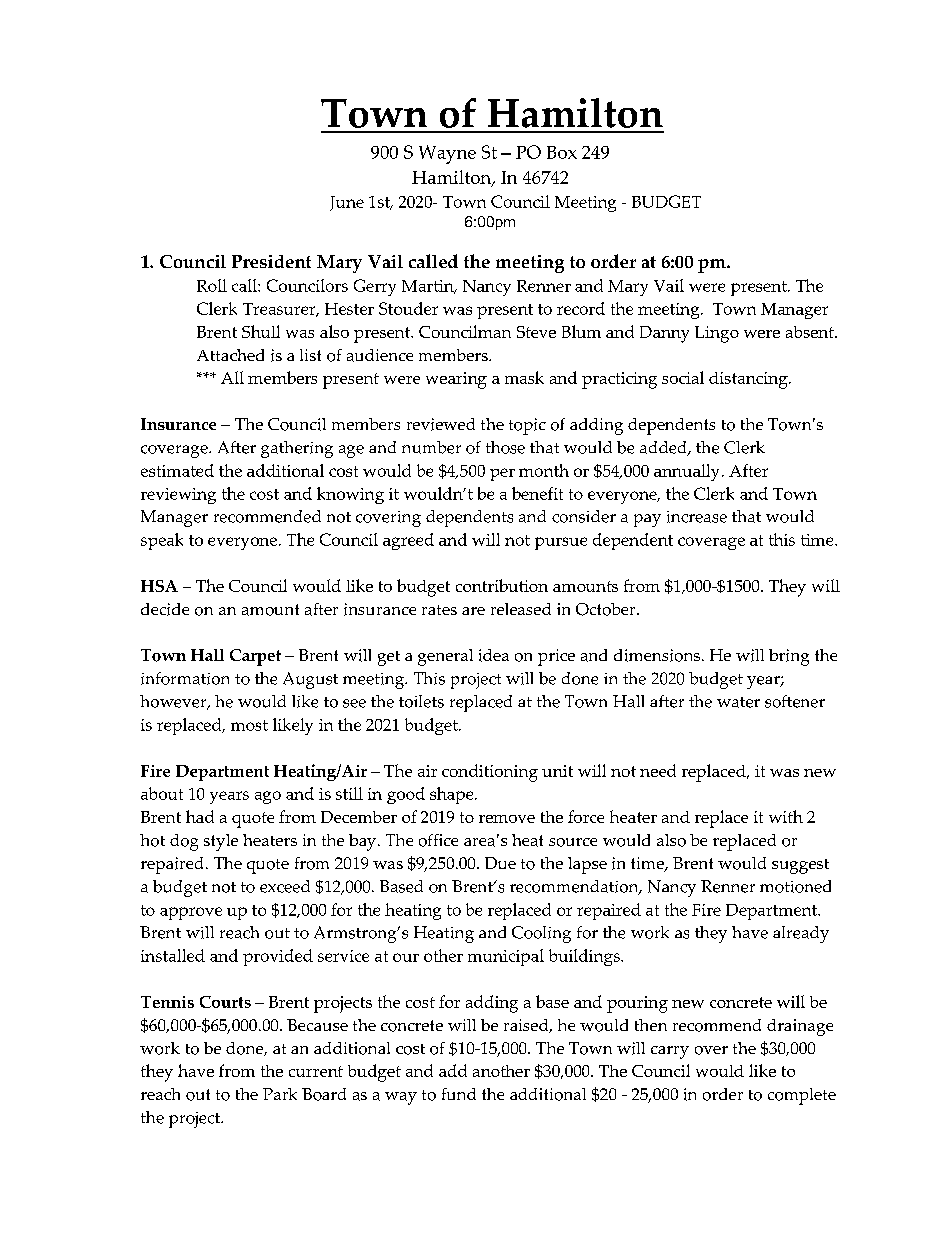  Describe the element at coordinates (280, 1094) in the screenshot. I see `Park` at that location.
